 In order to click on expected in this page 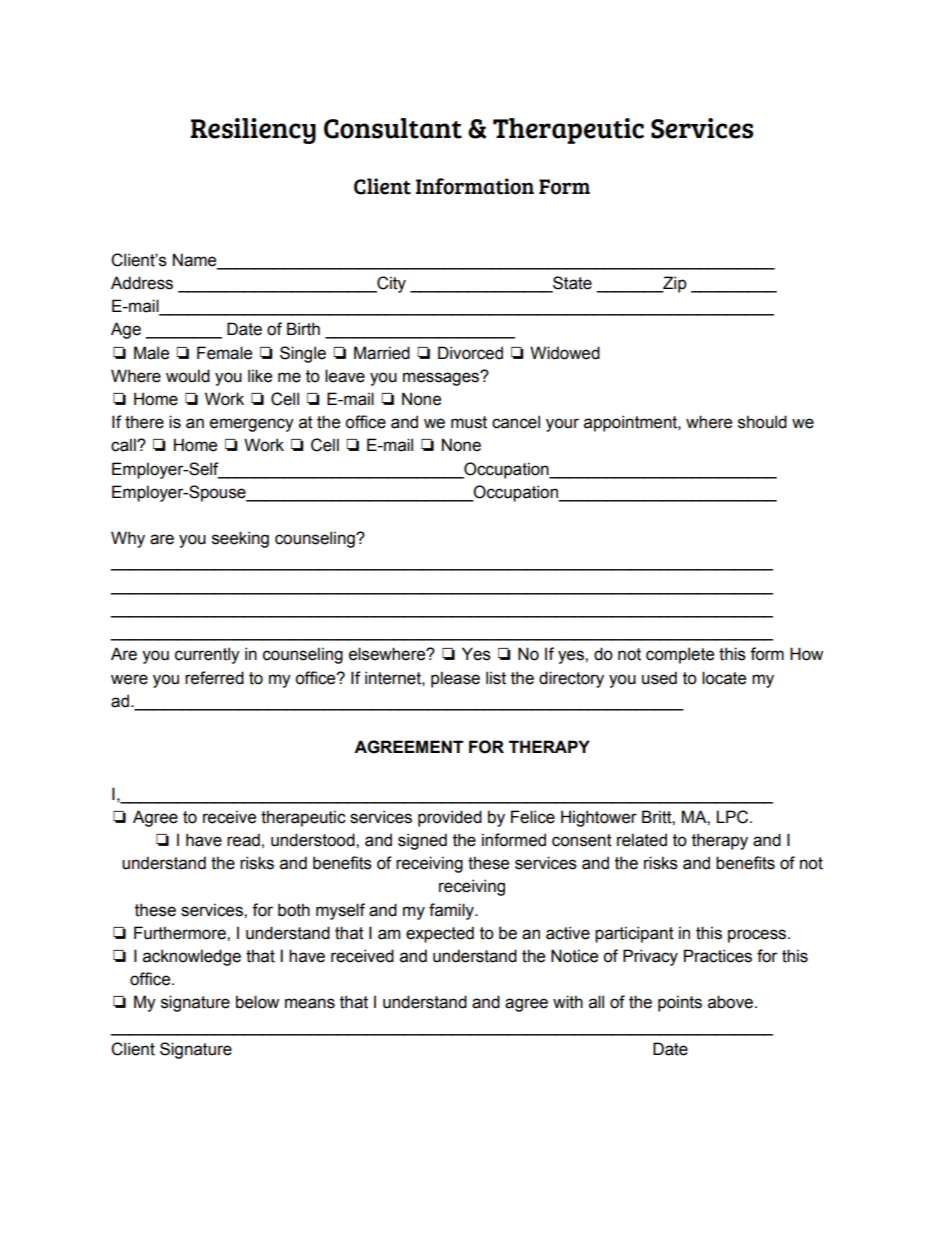, I will do `click(440, 934)`.
